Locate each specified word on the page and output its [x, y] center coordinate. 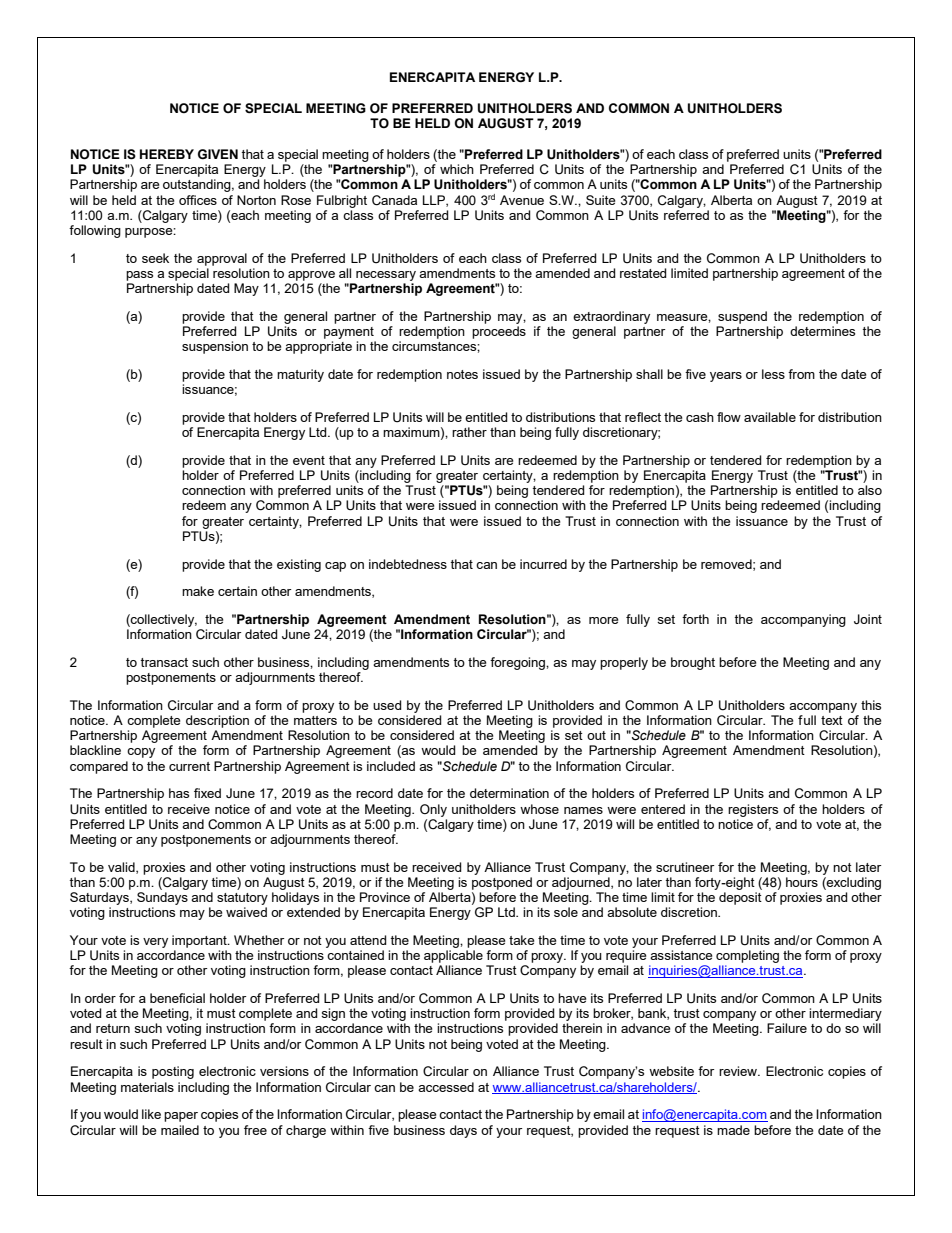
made [733, 1130]
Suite [600, 200]
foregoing [518, 663]
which [457, 169]
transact [164, 662]
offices [198, 200]
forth [695, 619]
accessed [446, 1087]
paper [181, 1117]
